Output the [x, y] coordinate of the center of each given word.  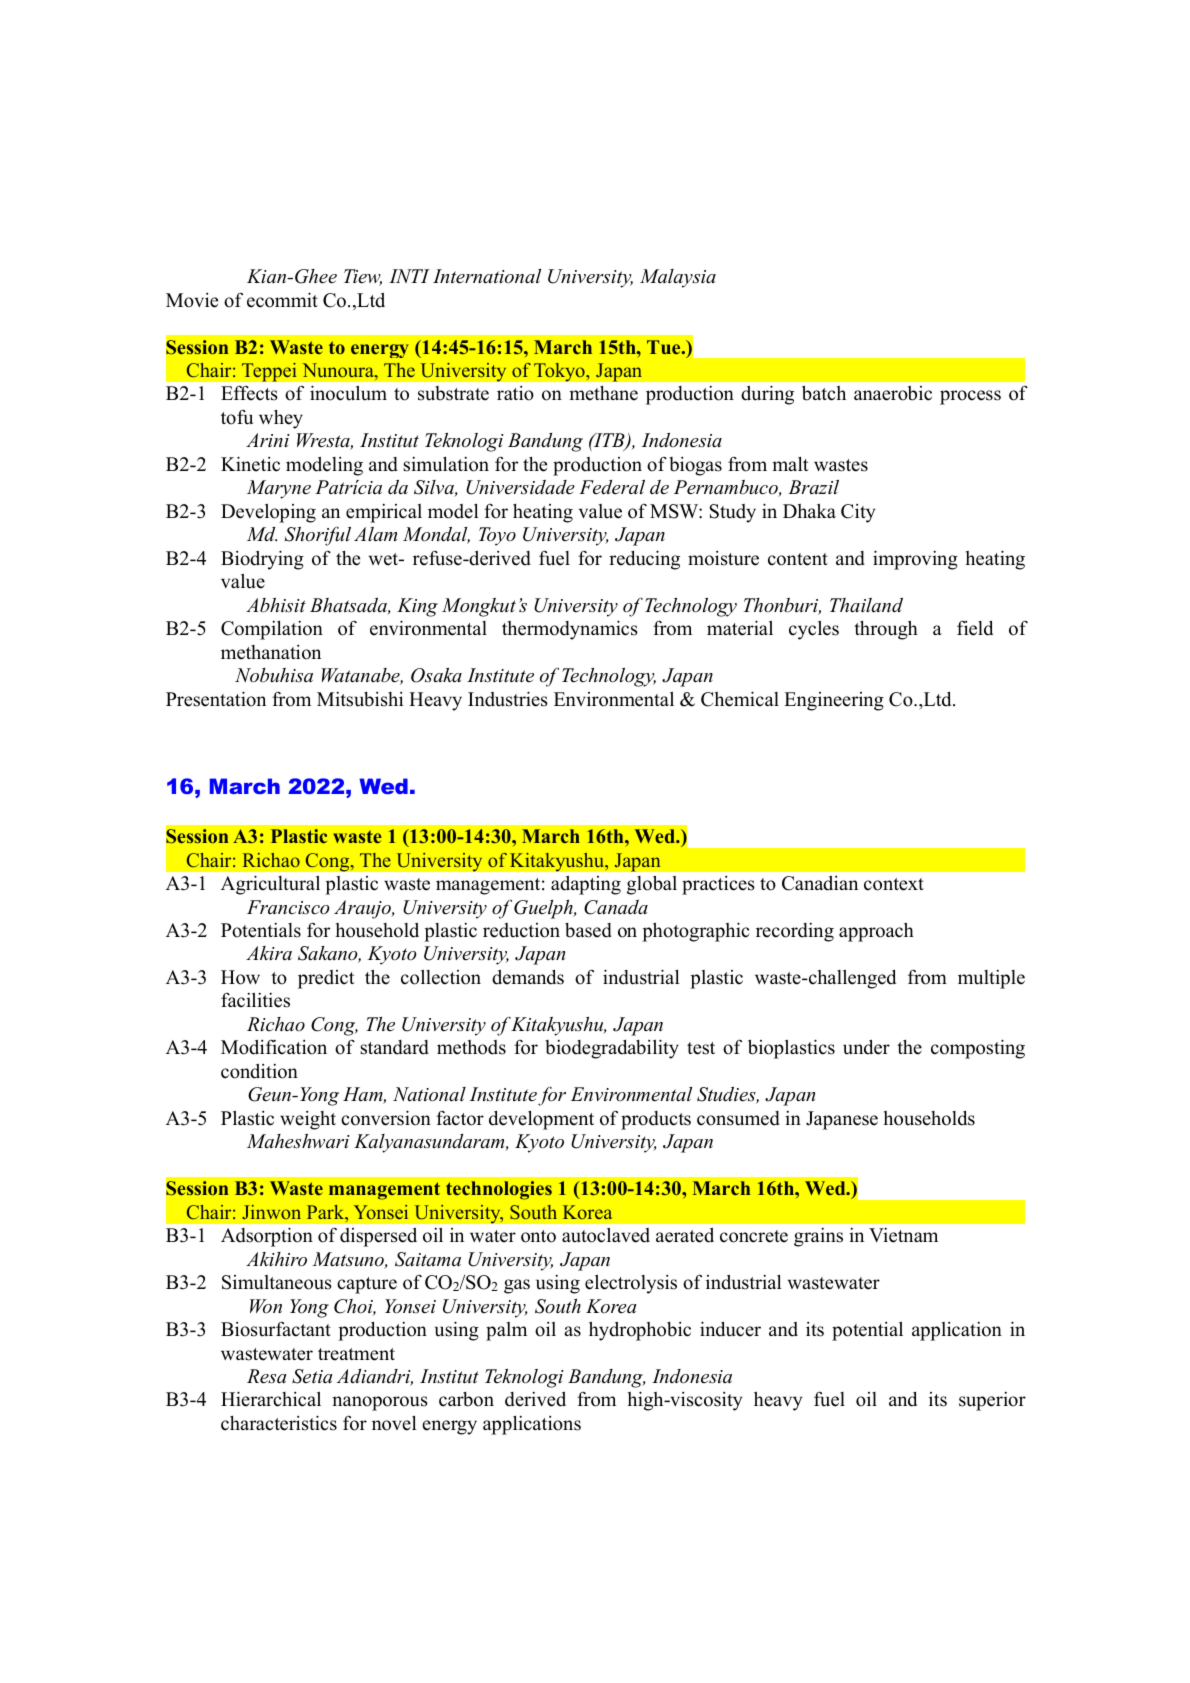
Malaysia [678, 278]
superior [992, 1401]
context [894, 884]
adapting [586, 885]
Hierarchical [271, 1399]
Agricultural [270, 885]
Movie [192, 300]
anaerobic [893, 393]
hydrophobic [640, 1331]
